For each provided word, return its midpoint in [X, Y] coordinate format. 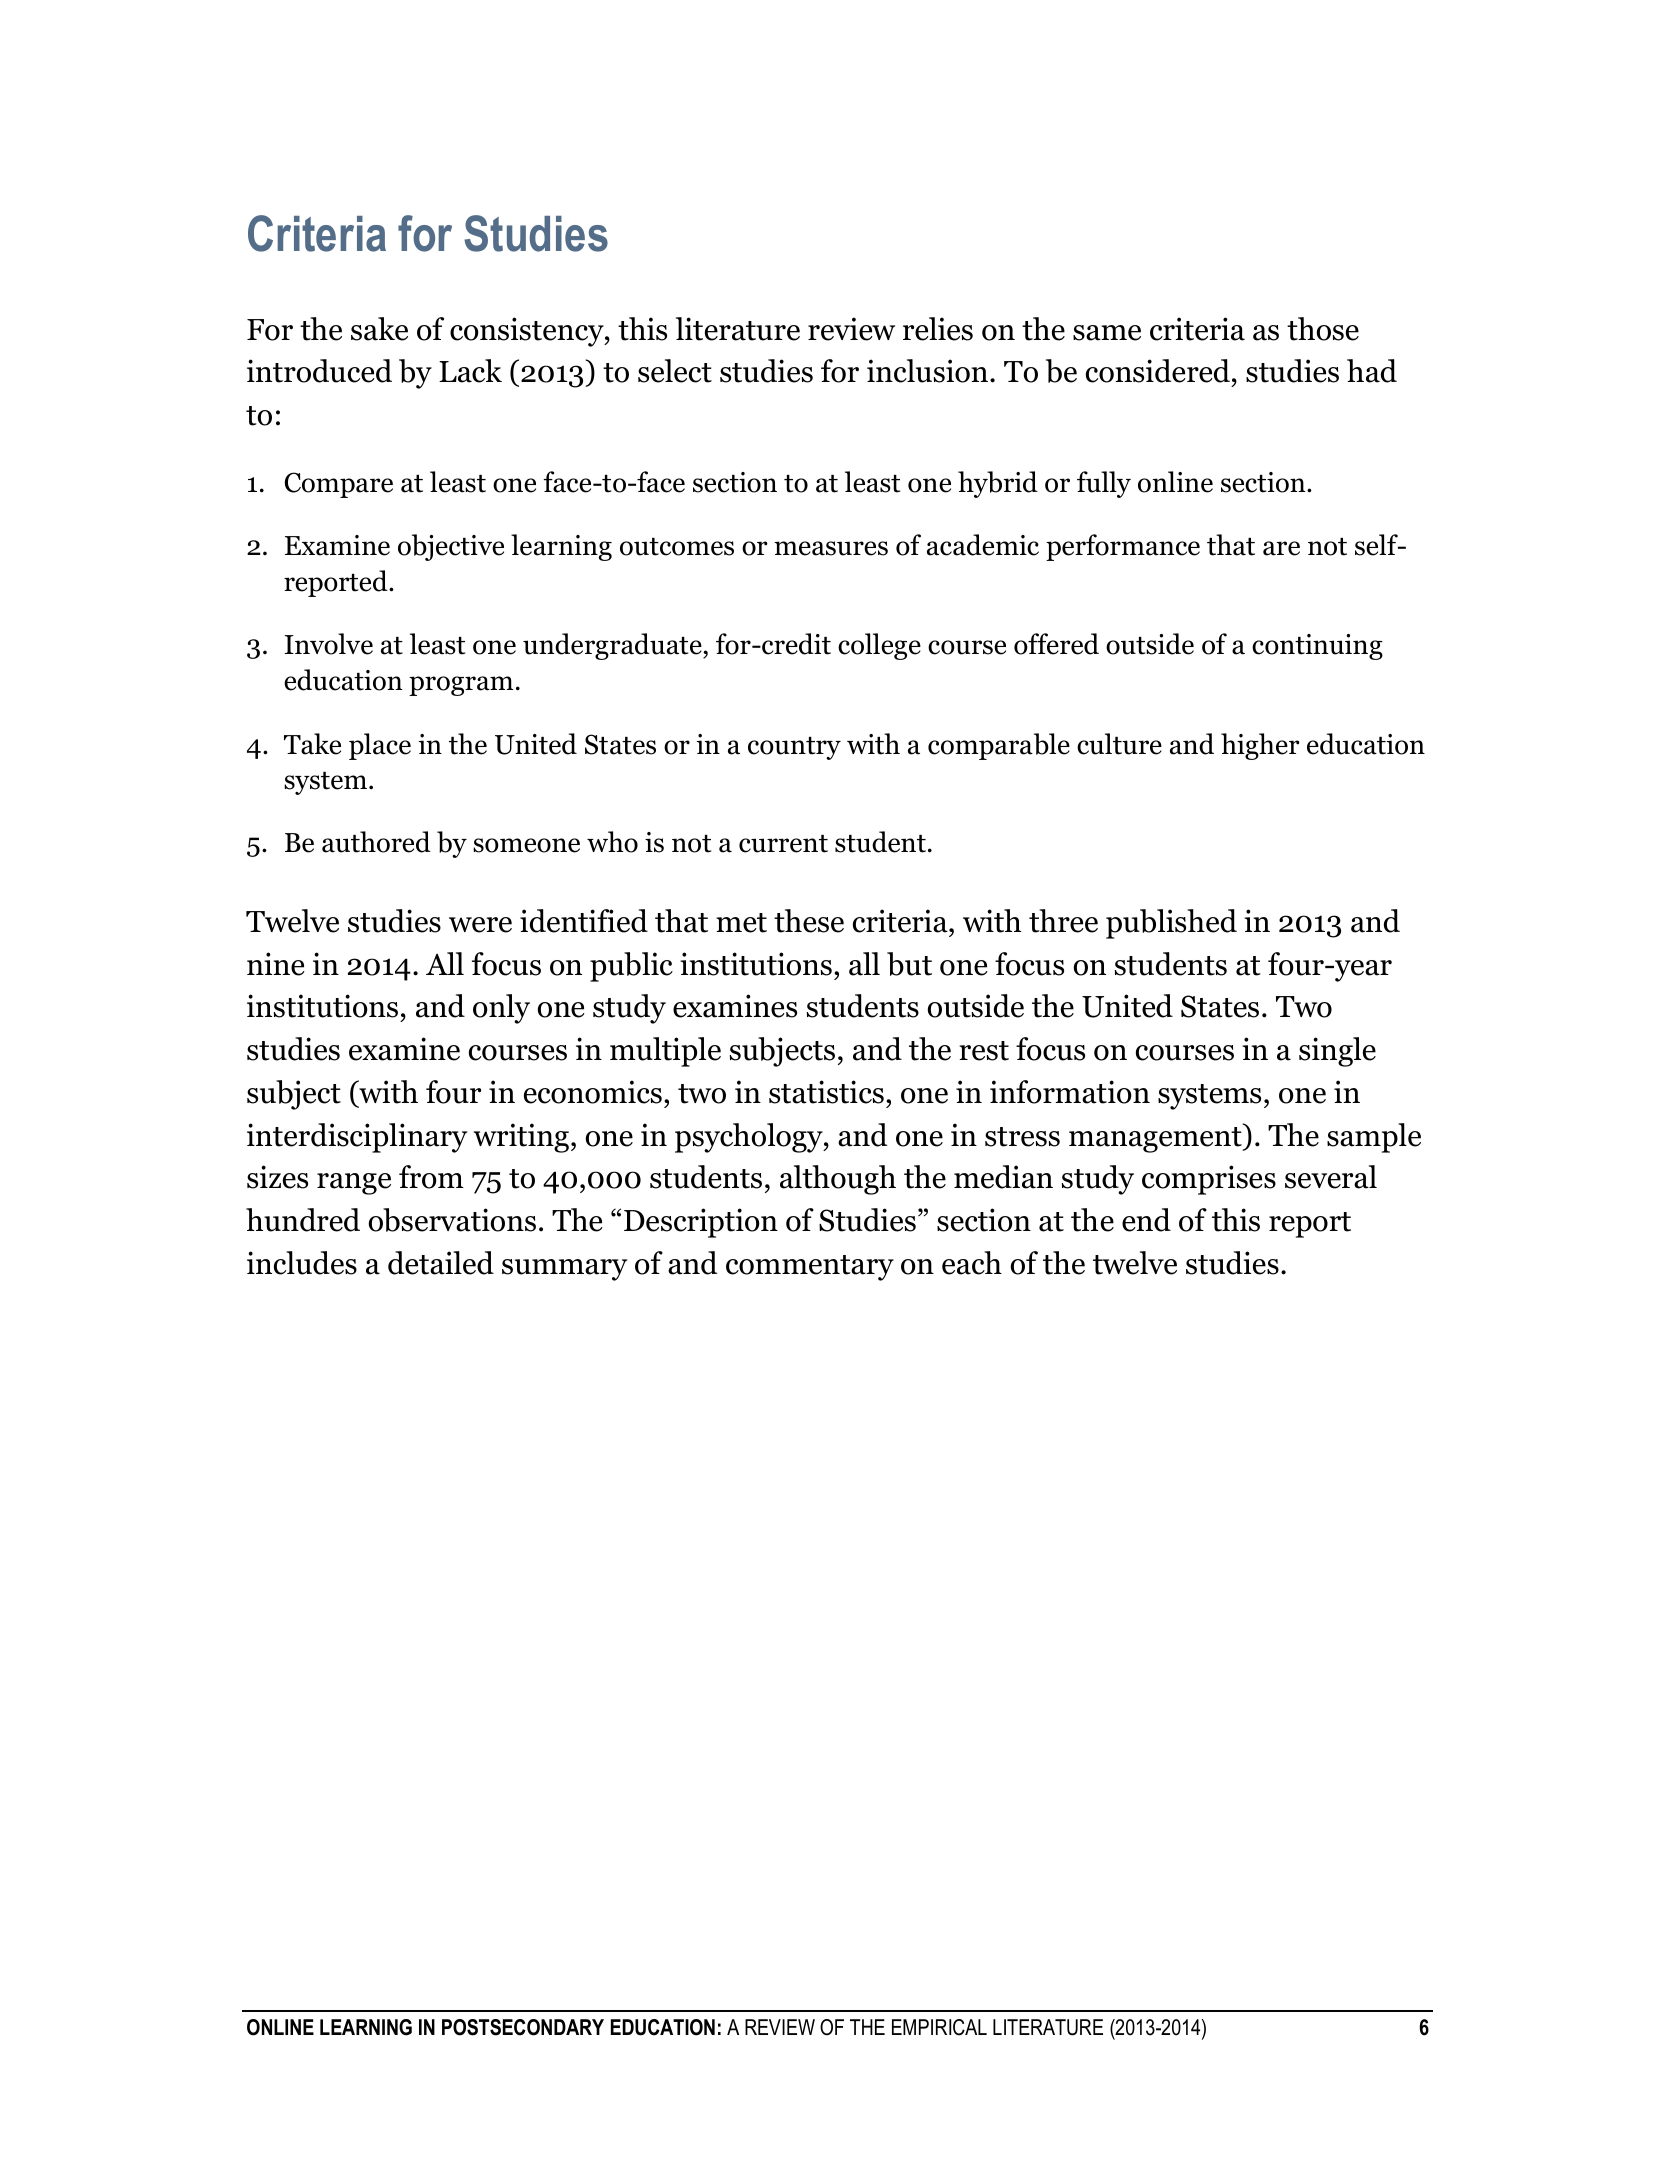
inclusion [929, 371]
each [972, 1263]
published [1171, 924]
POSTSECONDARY [523, 2027]
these [809, 921]
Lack [470, 371]
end [1146, 1220]
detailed [441, 1263]
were [480, 925]
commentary [810, 1268]
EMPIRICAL [939, 2027]
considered [1158, 371]
